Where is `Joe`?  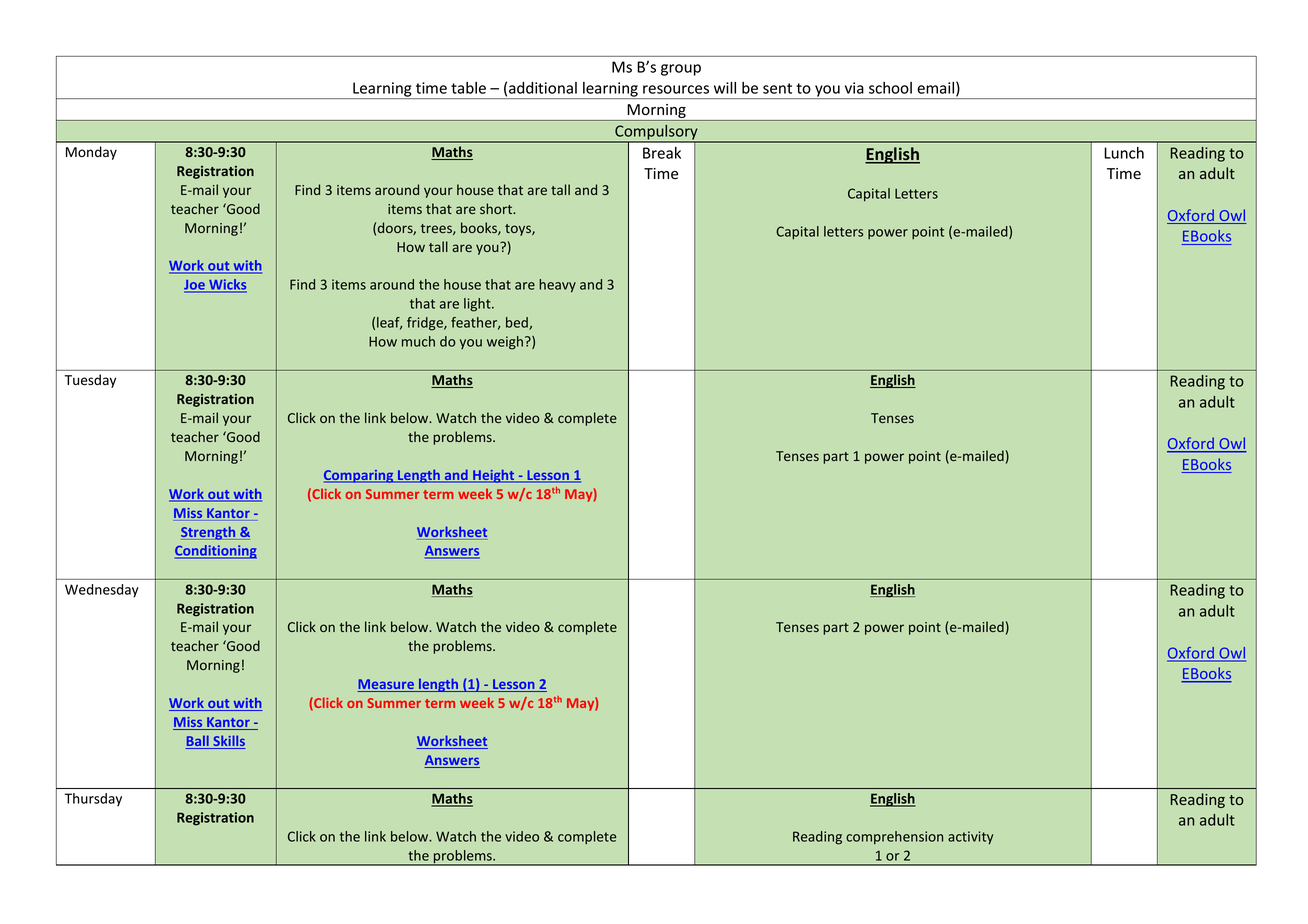 Joe is located at coordinates (195, 286).
